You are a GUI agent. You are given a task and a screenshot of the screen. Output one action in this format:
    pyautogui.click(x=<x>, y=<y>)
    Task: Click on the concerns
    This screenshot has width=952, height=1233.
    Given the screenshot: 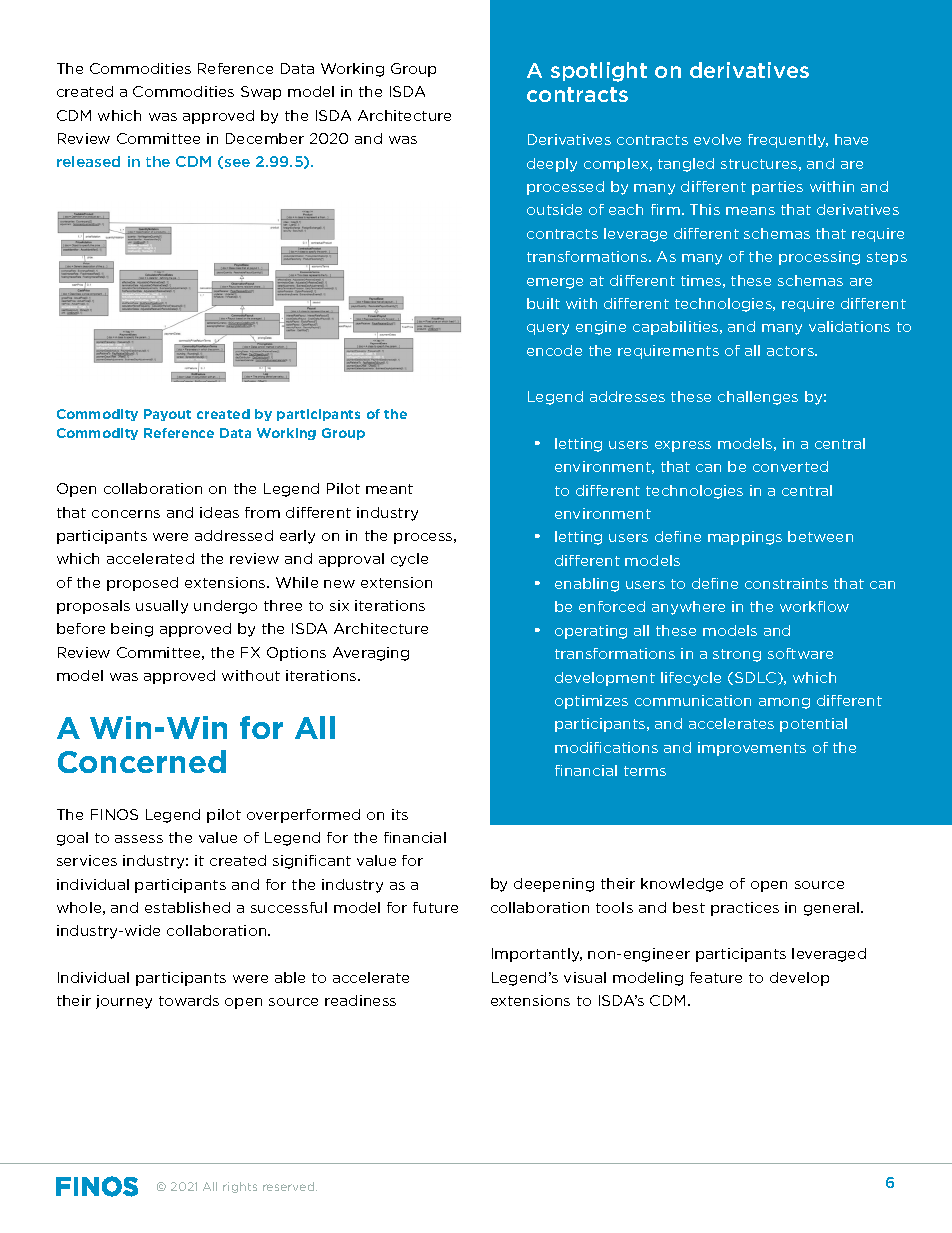 What is the action you would take?
    pyautogui.click(x=126, y=514)
